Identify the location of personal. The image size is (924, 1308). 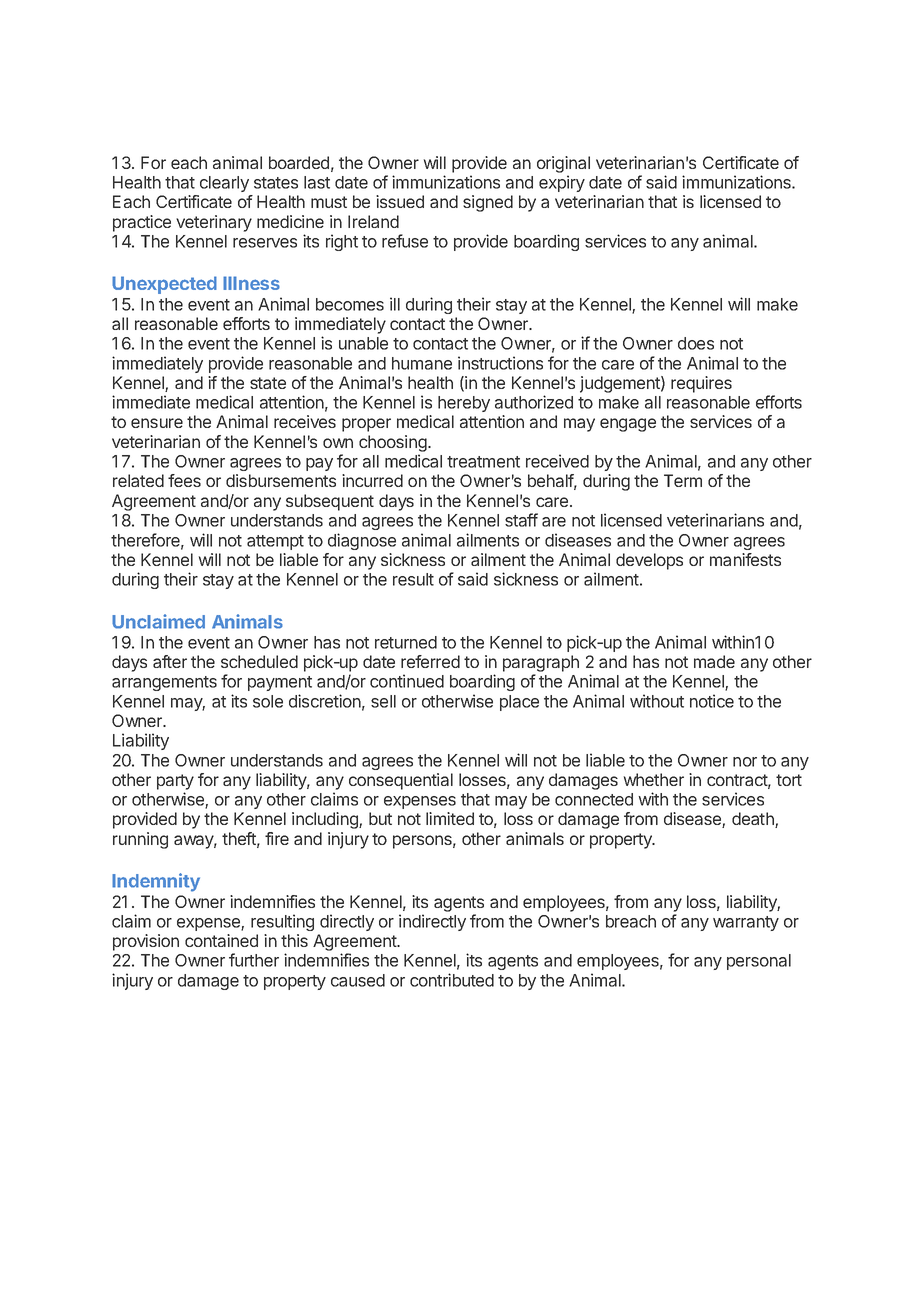
(759, 962).
